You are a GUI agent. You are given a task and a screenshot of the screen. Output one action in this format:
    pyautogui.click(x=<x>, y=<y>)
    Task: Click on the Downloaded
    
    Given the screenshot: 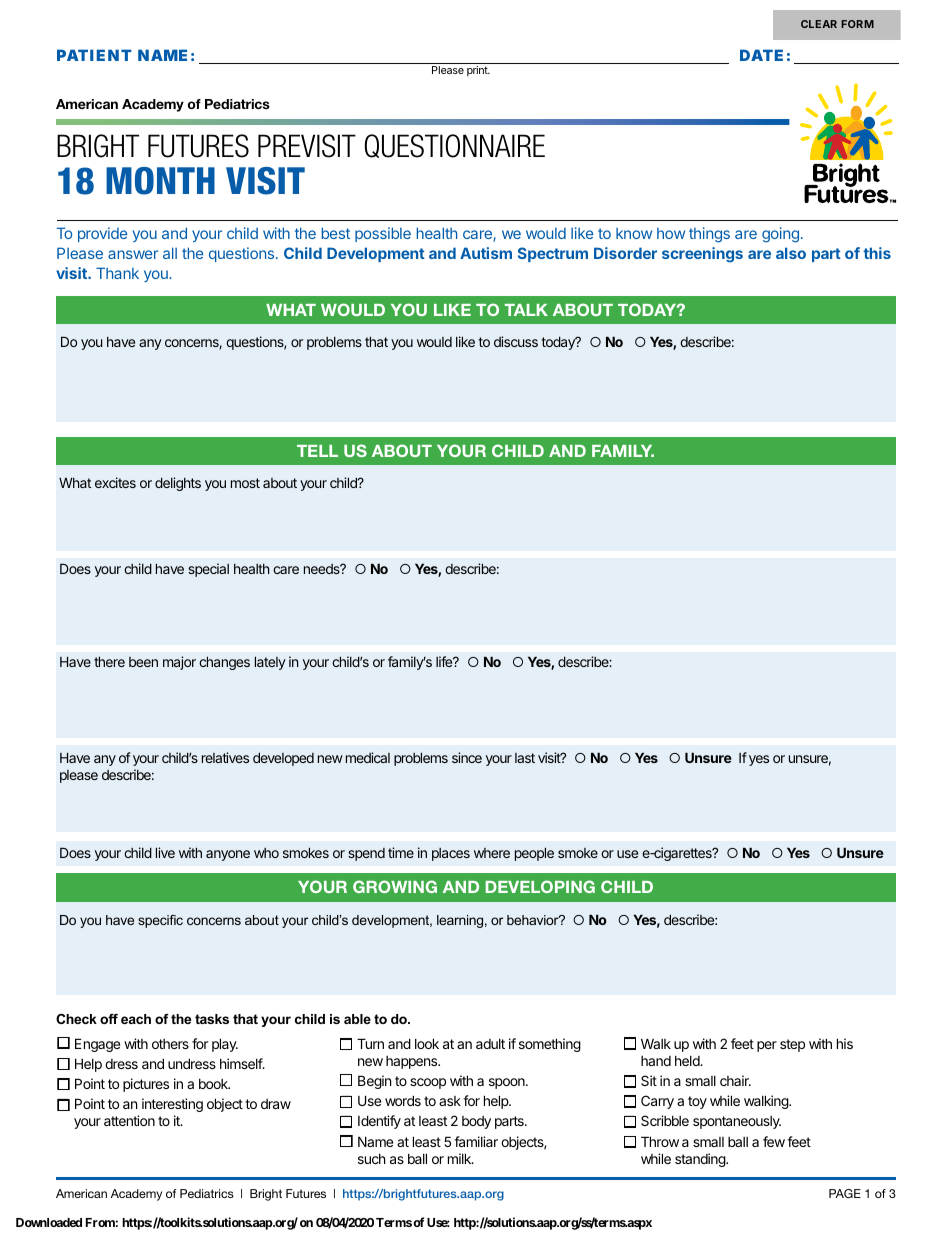 What is the action you would take?
    pyautogui.click(x=49, y=1222)
